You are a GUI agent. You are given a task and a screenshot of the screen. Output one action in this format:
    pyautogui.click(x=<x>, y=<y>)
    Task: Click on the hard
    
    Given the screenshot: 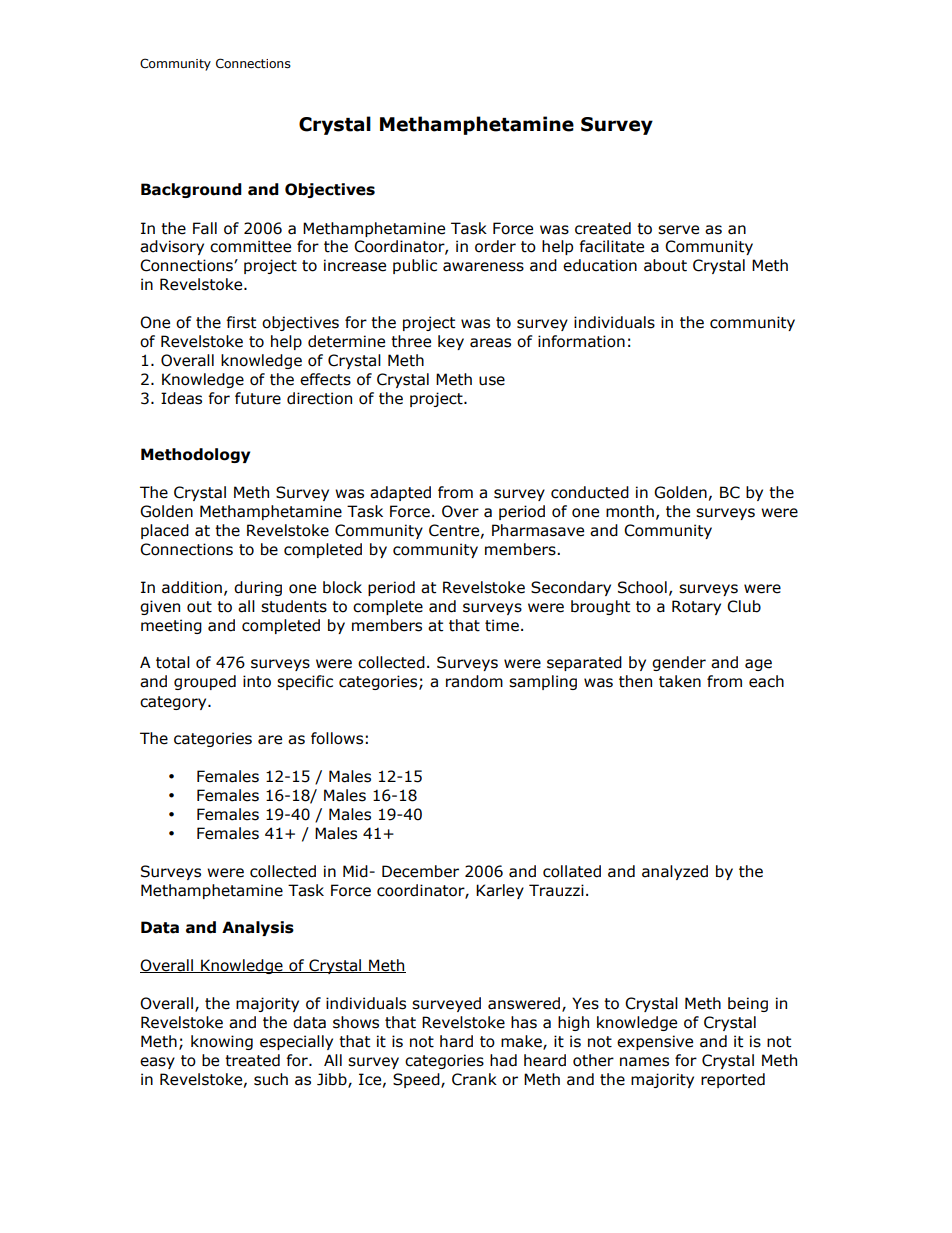 What is the action you would take?
    pyautogui.click(x=456, y=1041)
